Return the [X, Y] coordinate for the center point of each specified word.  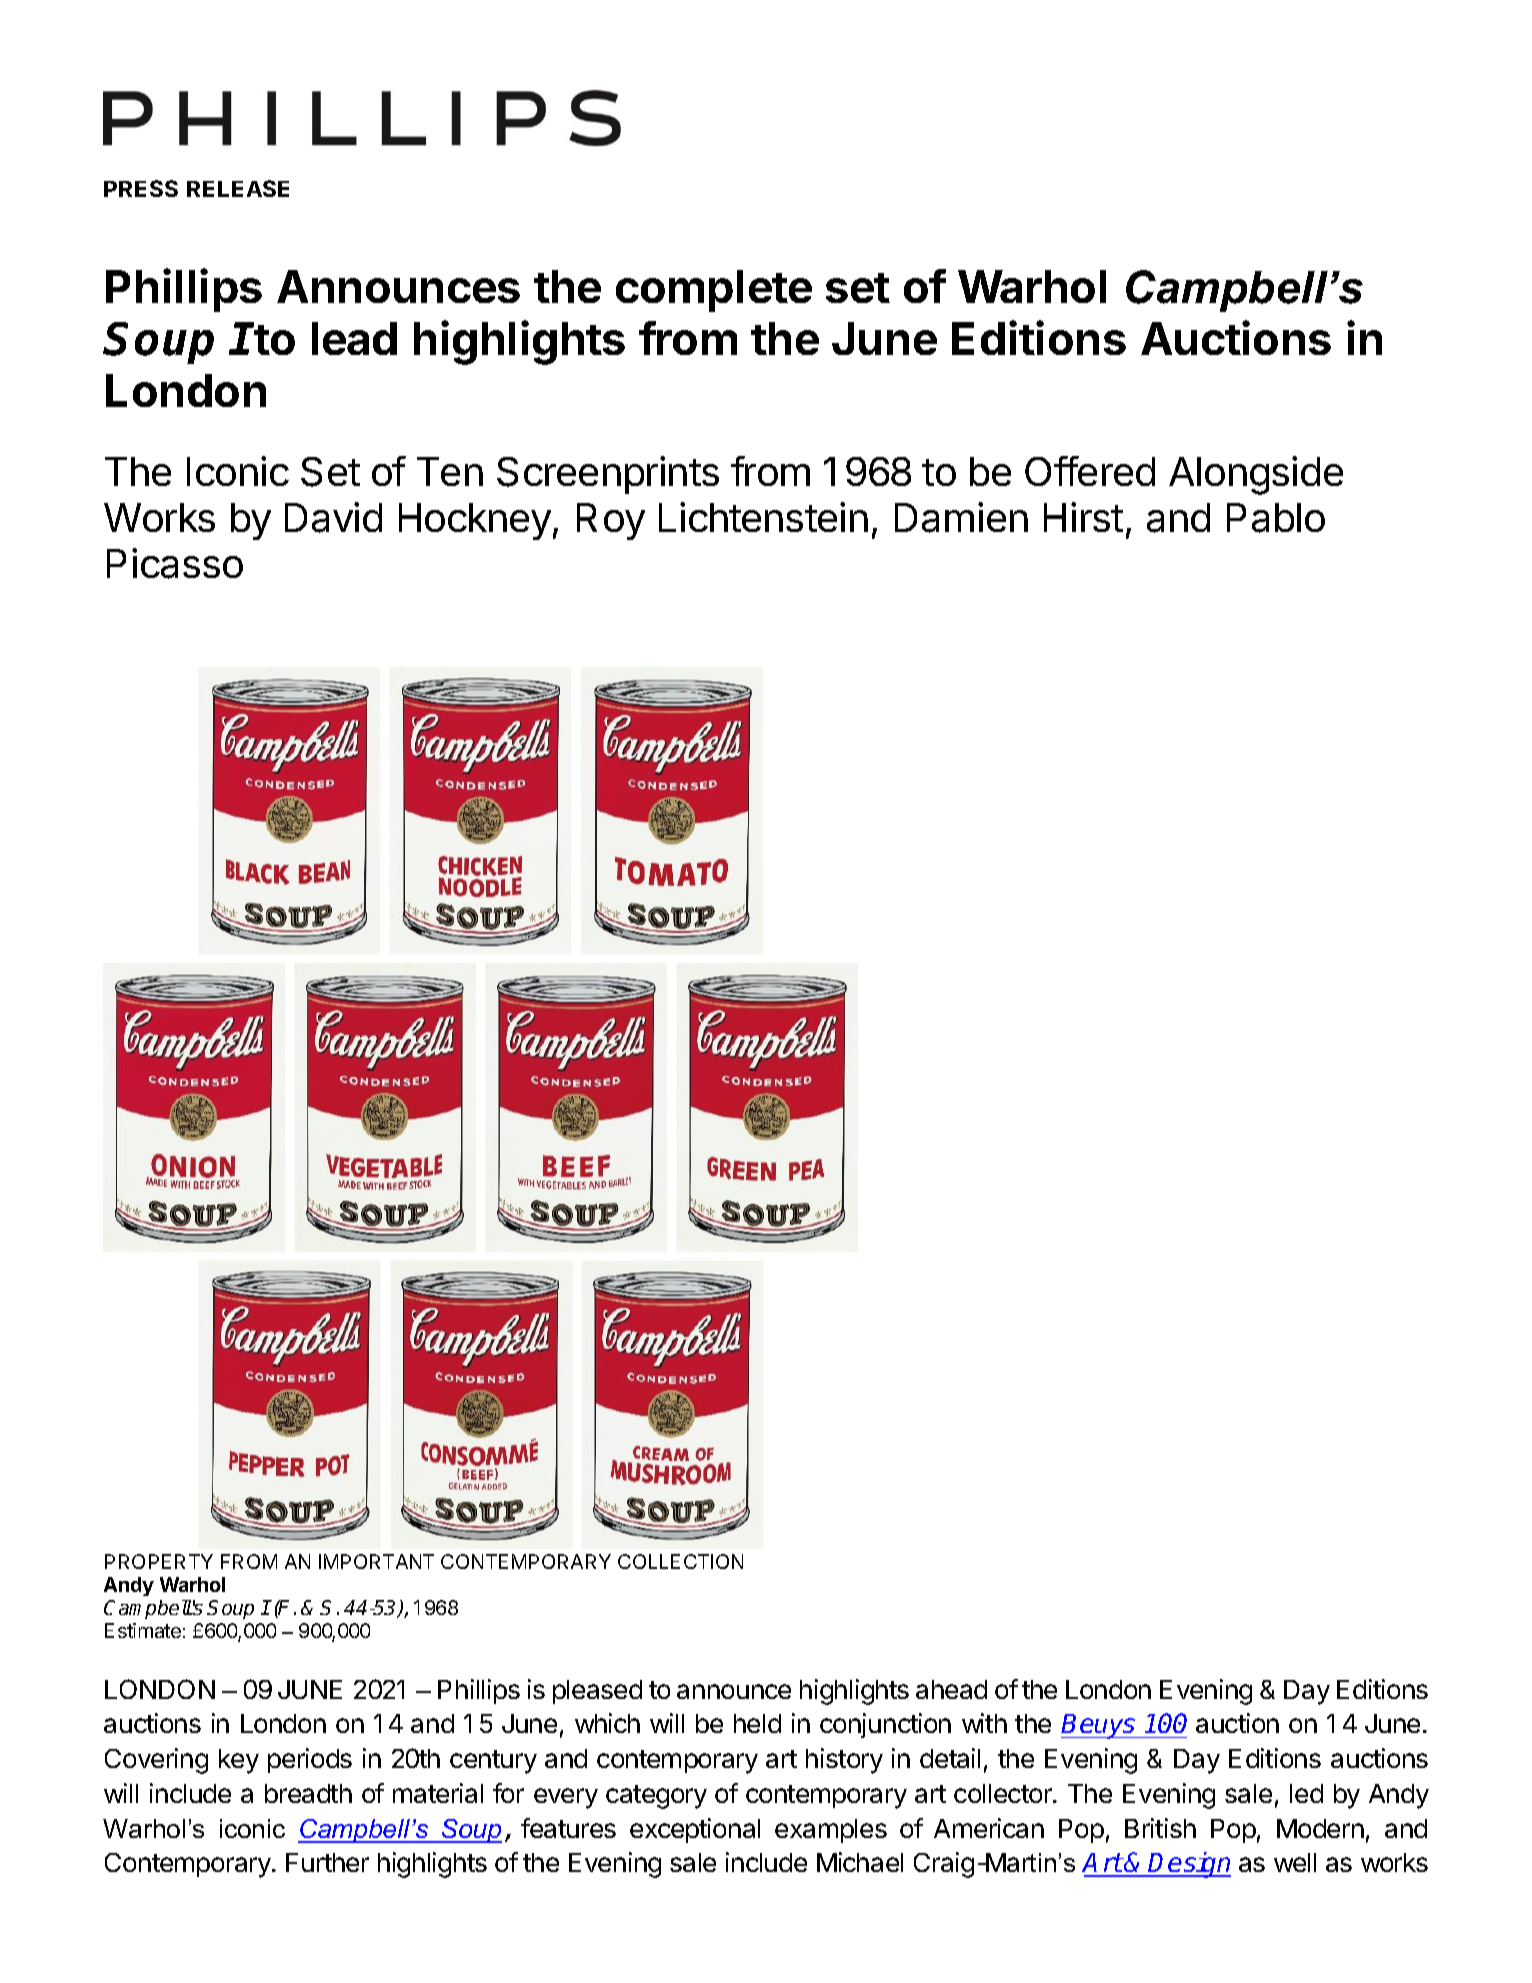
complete [714, 291]
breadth [308, 1793]
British [1160, 1828]
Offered [1090, 471]
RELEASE [238, 188]
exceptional [695, 1830]
